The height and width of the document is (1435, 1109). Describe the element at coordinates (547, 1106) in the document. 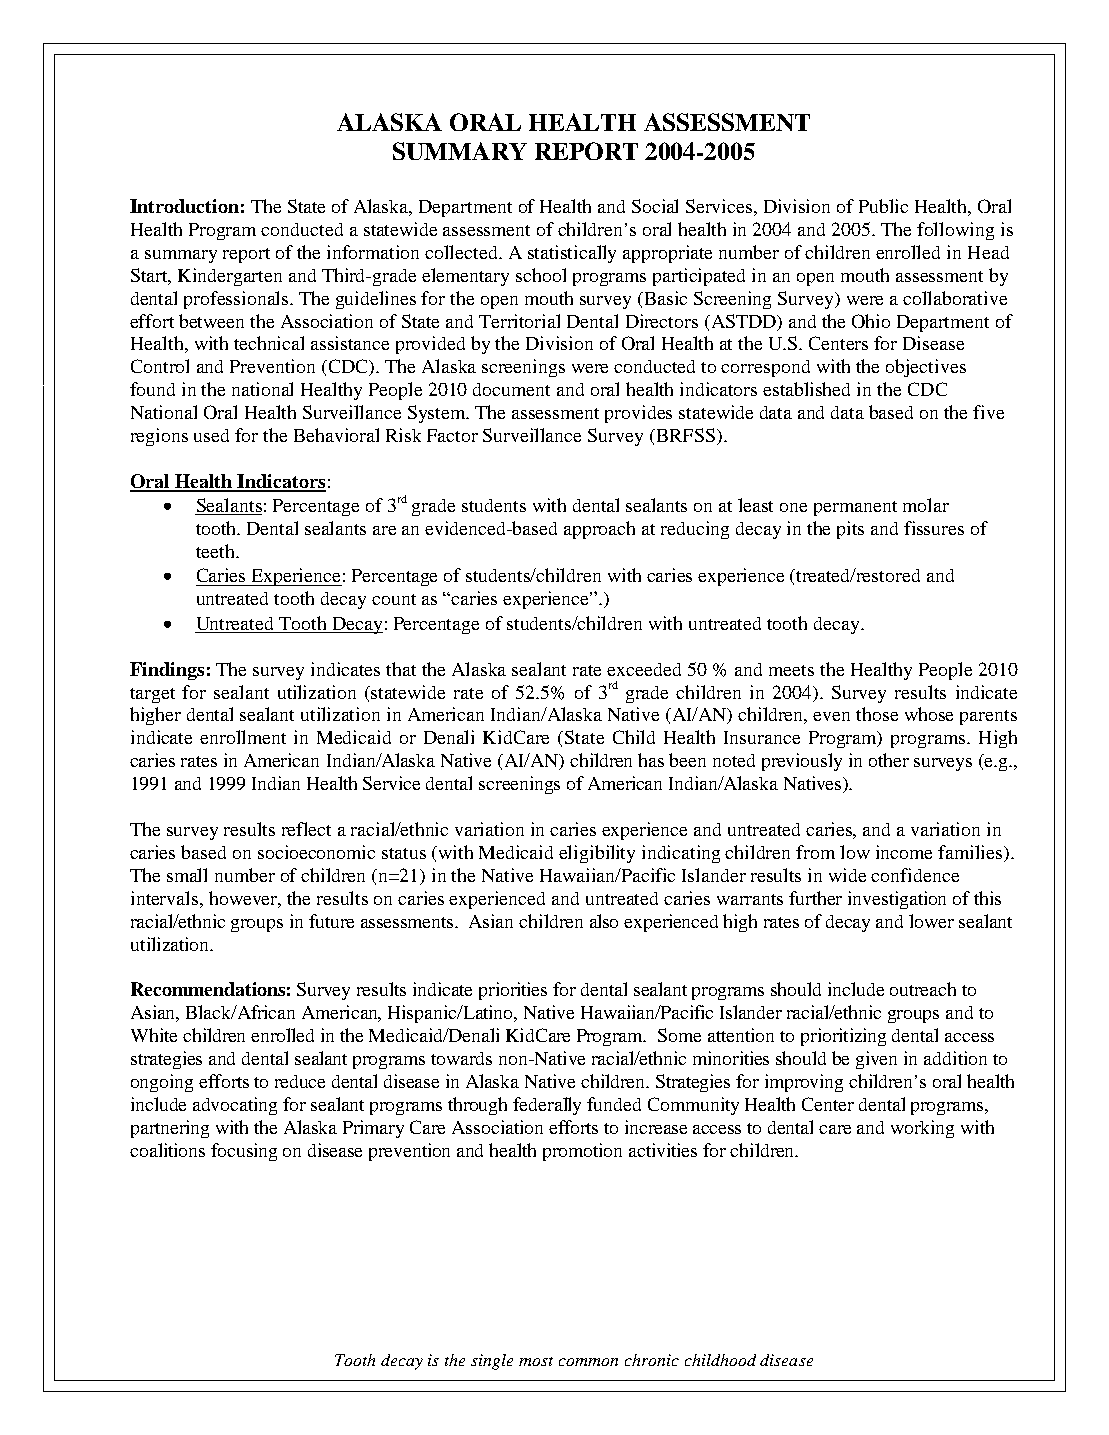

I see `federally` at that location.
